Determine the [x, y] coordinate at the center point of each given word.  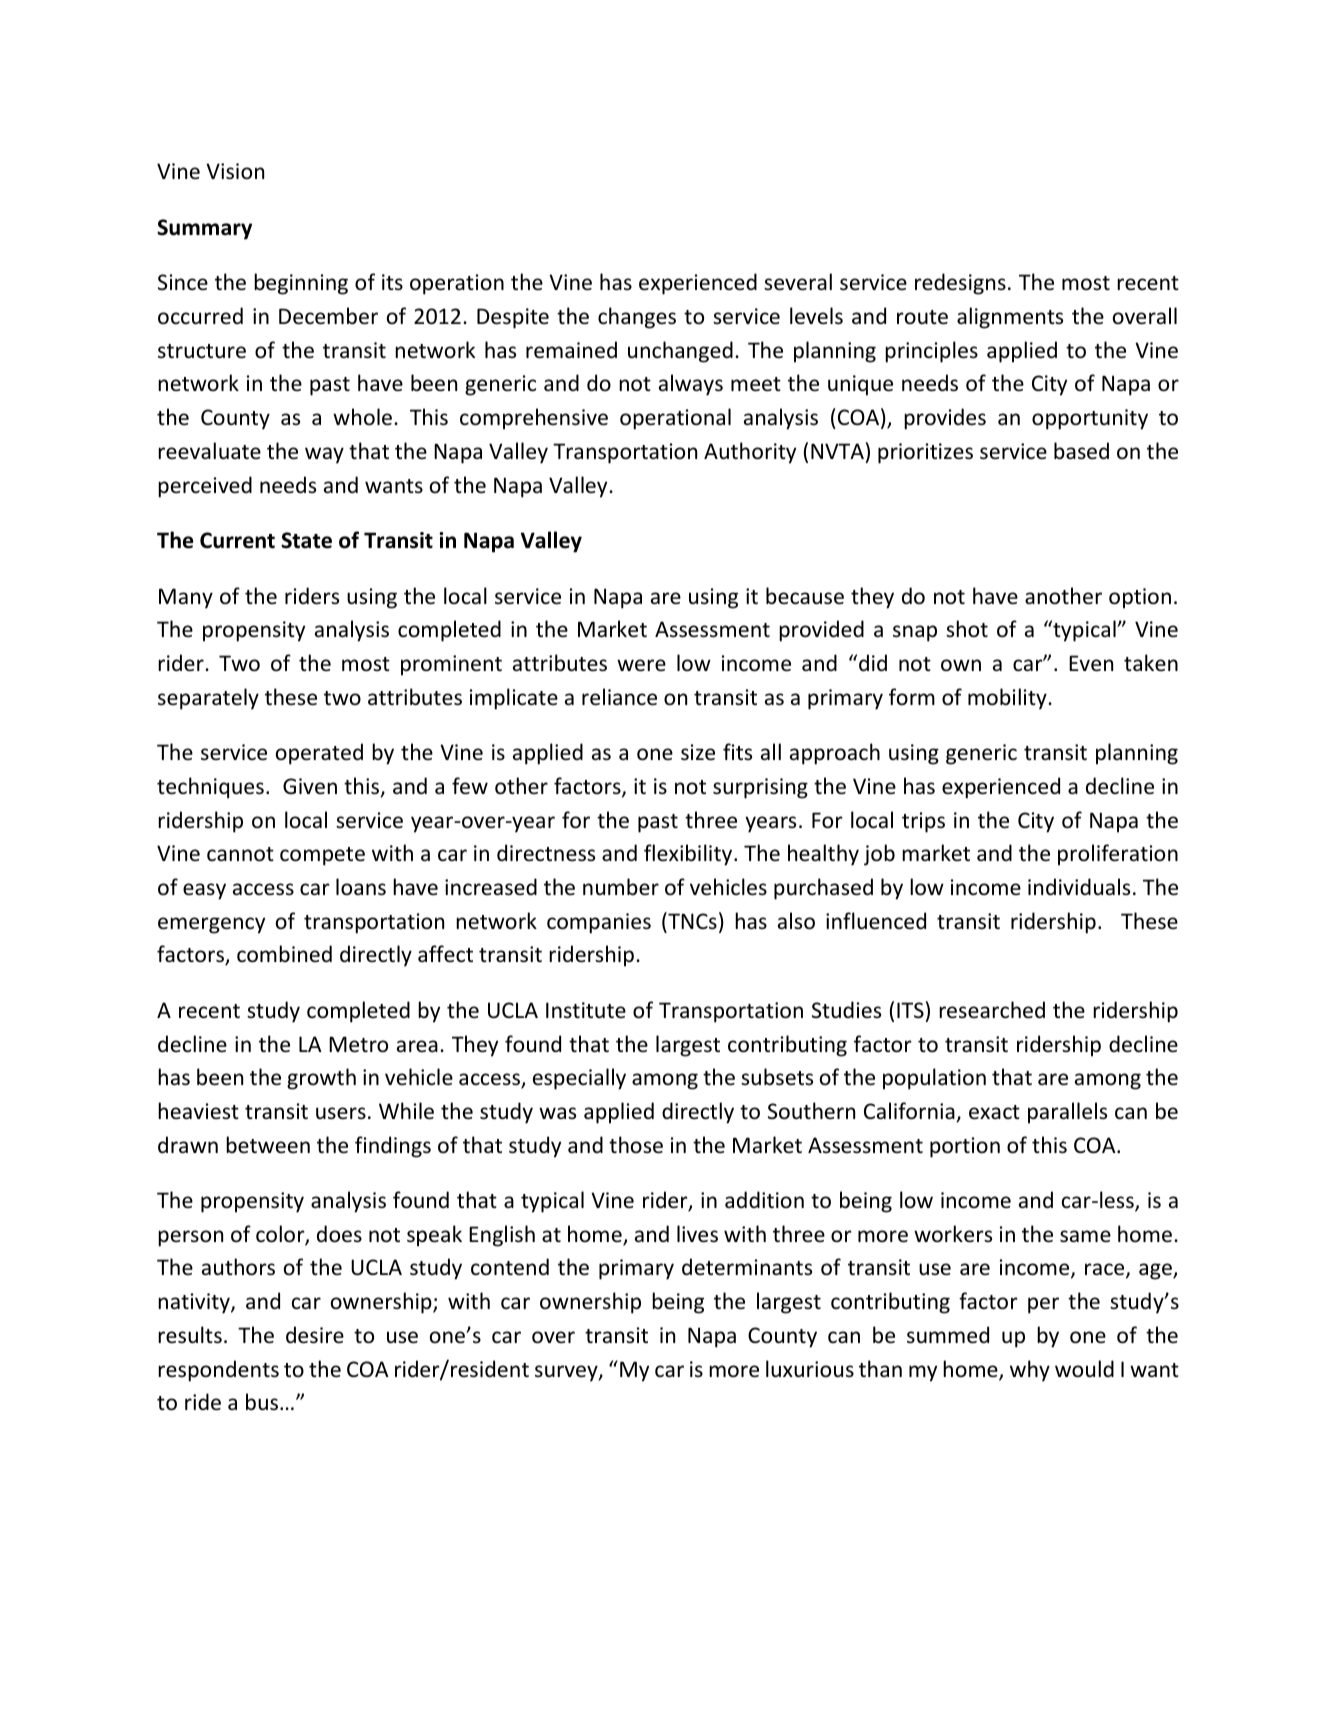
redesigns [960, 284]
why [1030, 1371]
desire [315, 1335]
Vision [235, 171]
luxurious [810, 1369]
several [798, 282]
